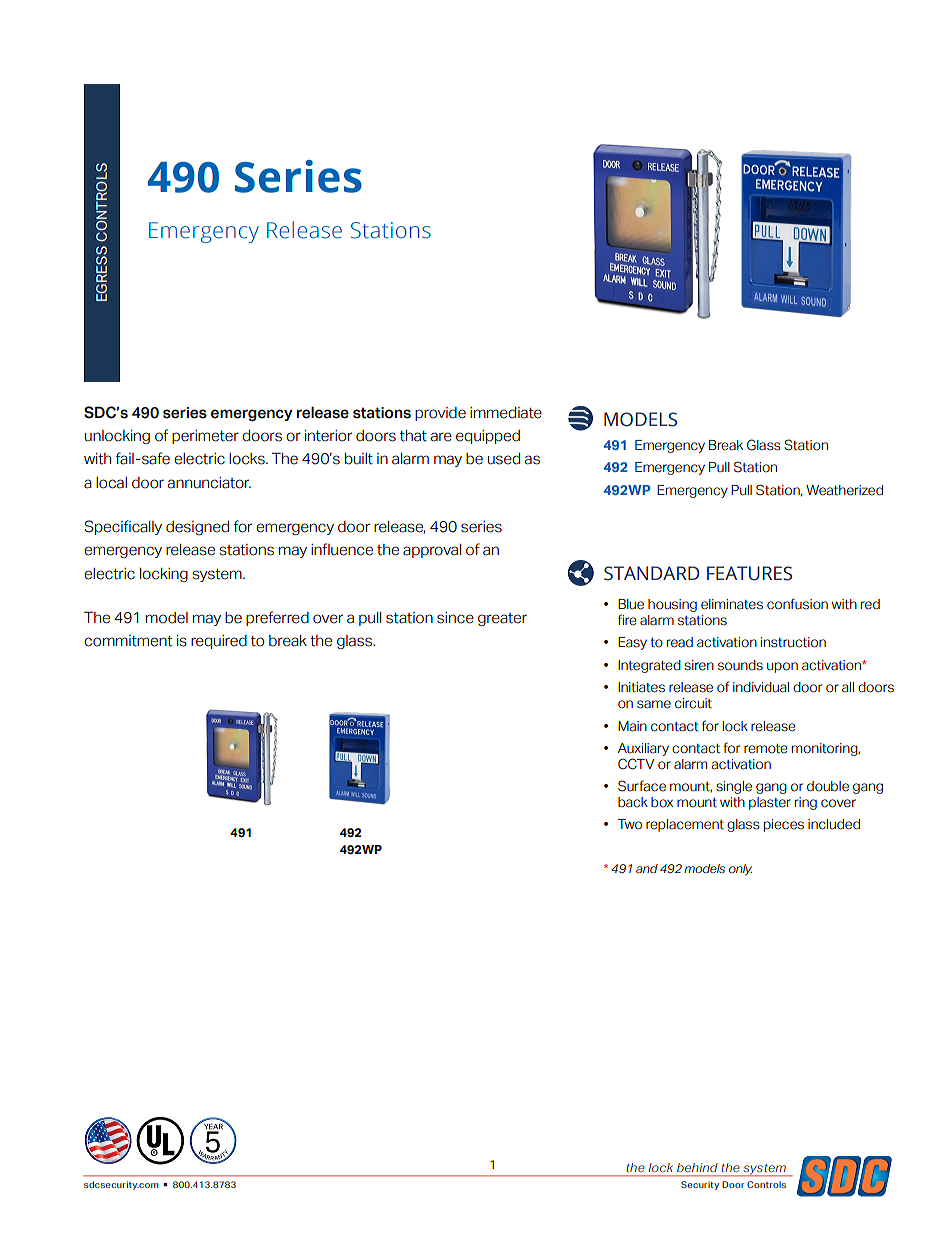 Image resolution: width=952 pixels, height=1233 pixels. Describe the element at coordinates (685, 825) in the image. I see `replacement` at that location.
